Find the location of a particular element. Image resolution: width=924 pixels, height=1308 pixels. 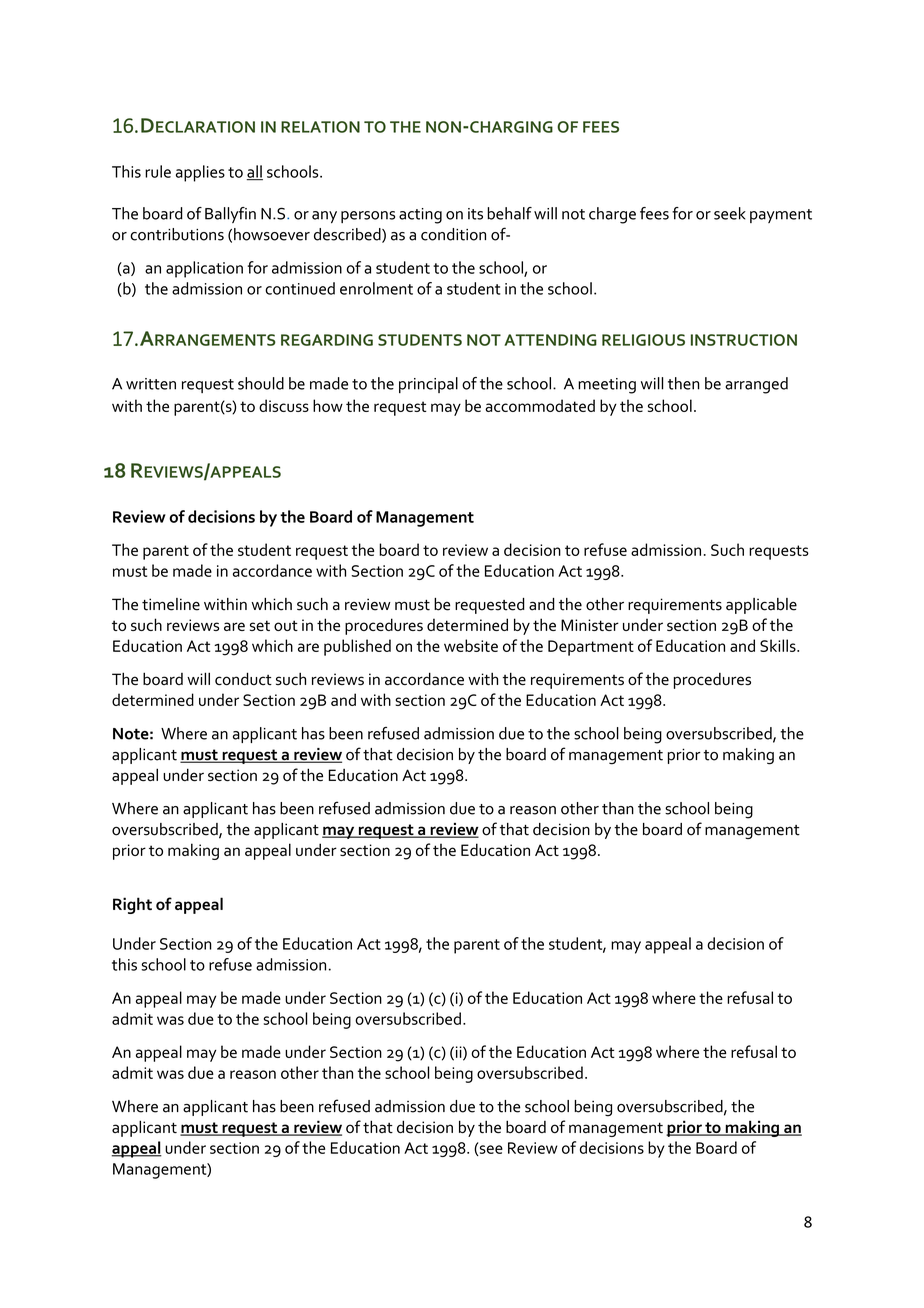

seek is located at coordinates (730, 213).
